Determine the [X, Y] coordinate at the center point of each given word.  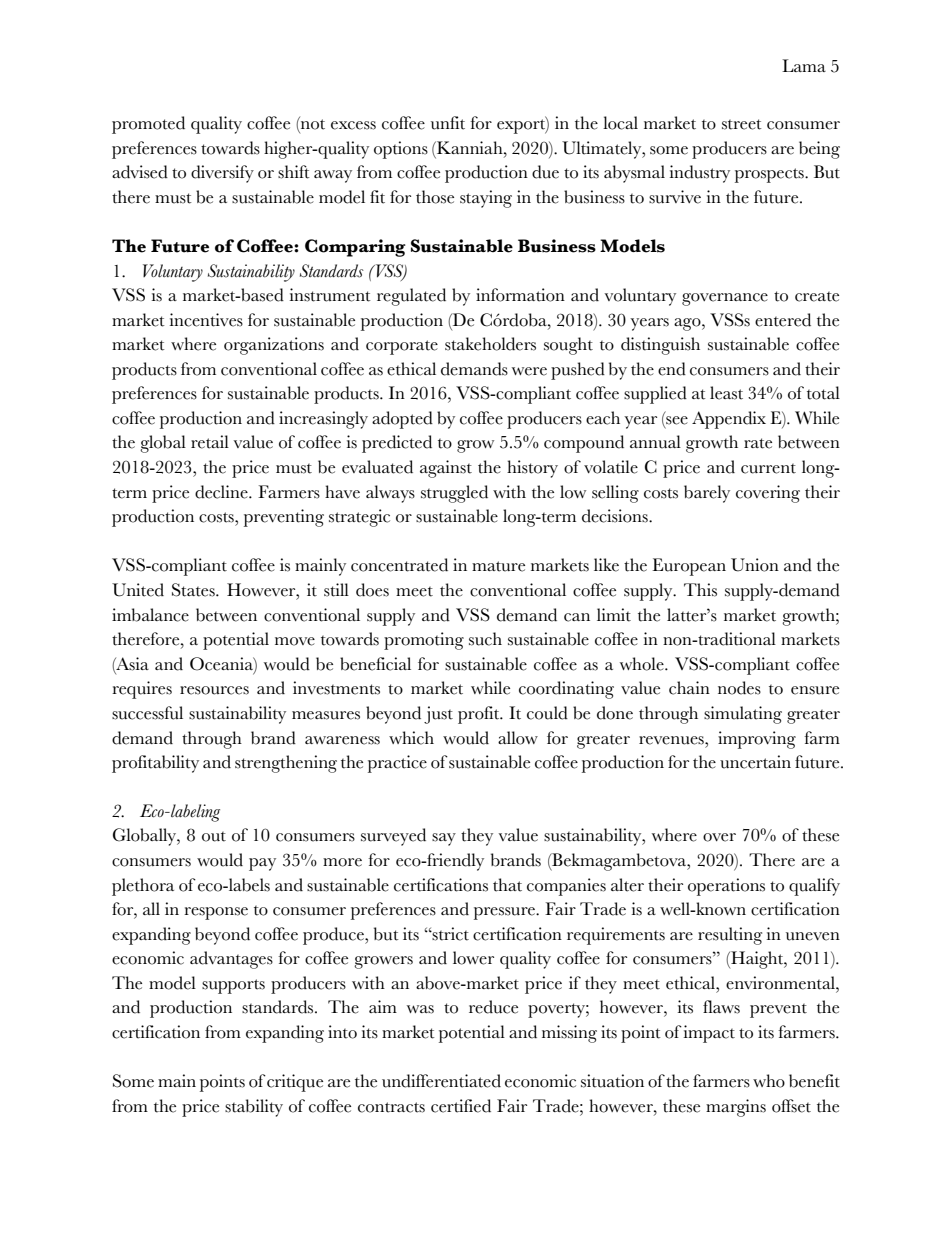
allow [518, 738]
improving [757, 740]
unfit [448, 123]
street [742, 124]
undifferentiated [441, 1081]
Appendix [729, 420]
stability [254, 1108]
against [446, 469]
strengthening [286, 764]
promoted [148, 125]
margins [736, 1108]
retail [210, 442]
